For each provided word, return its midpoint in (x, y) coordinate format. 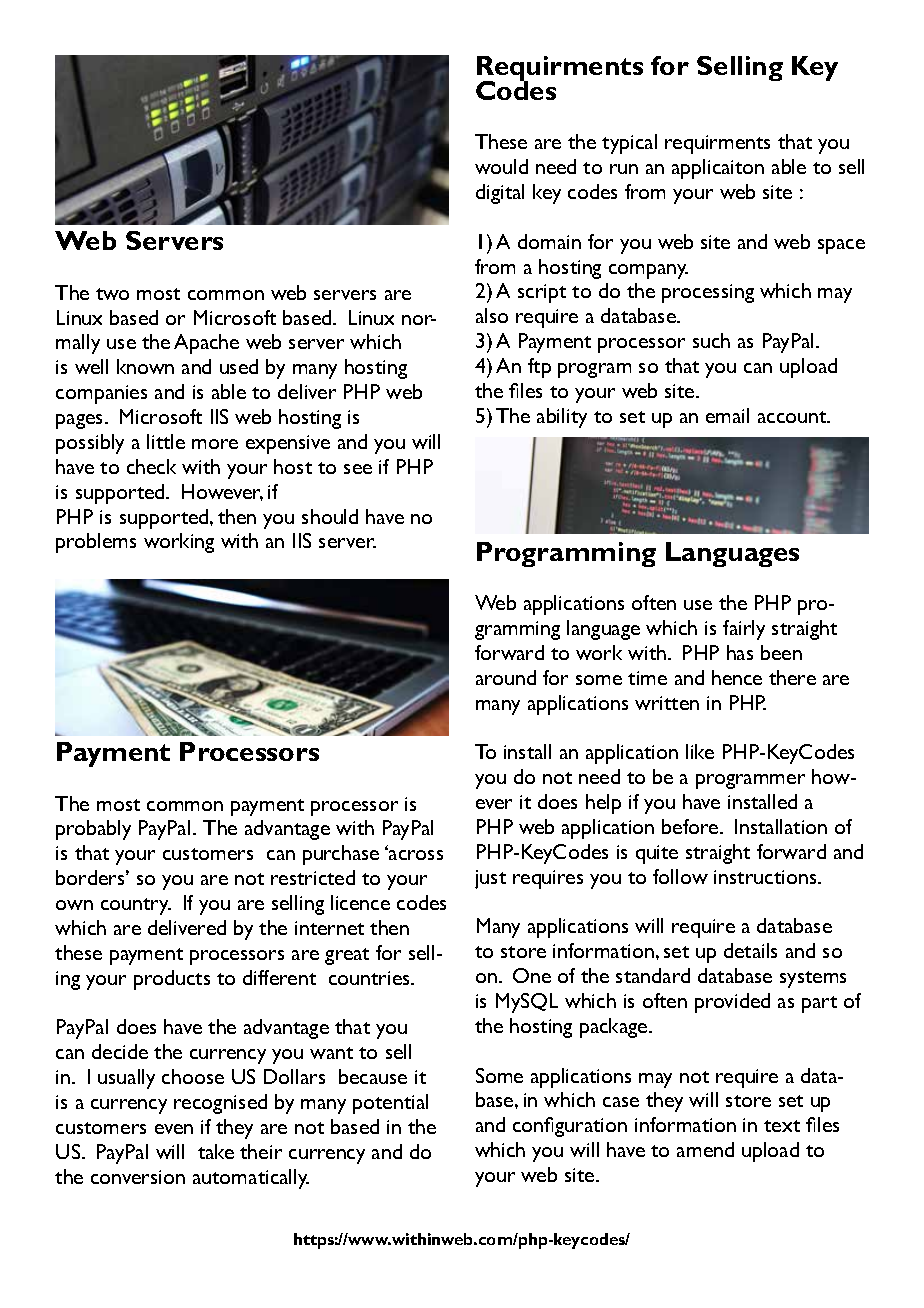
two (112, 294)
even (174, 1129)
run (624, 169)
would (501, 166)
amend (705, 1149)
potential (390, 1104)
